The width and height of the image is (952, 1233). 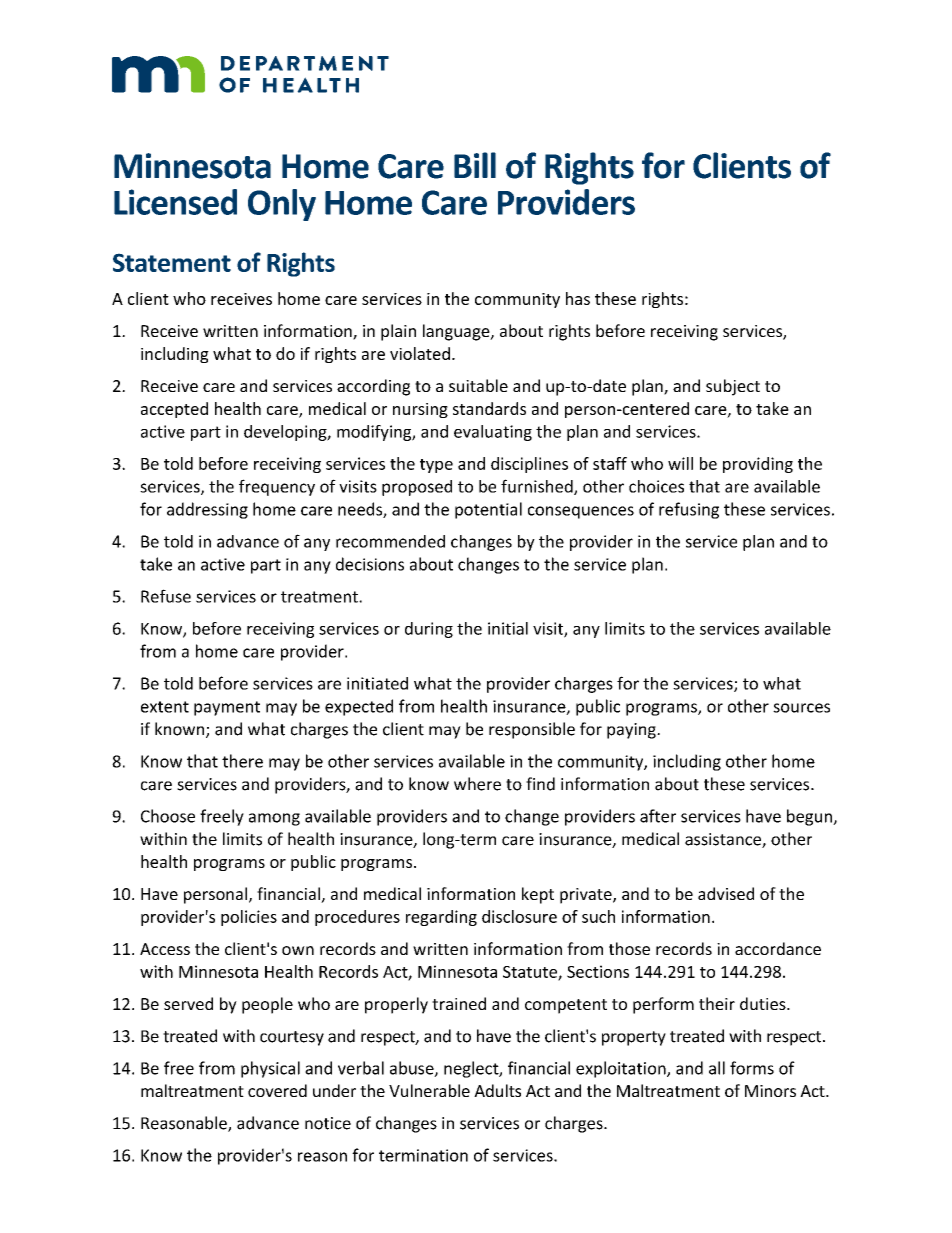 I want to click on Minors, so click(x=770, y=1091).
